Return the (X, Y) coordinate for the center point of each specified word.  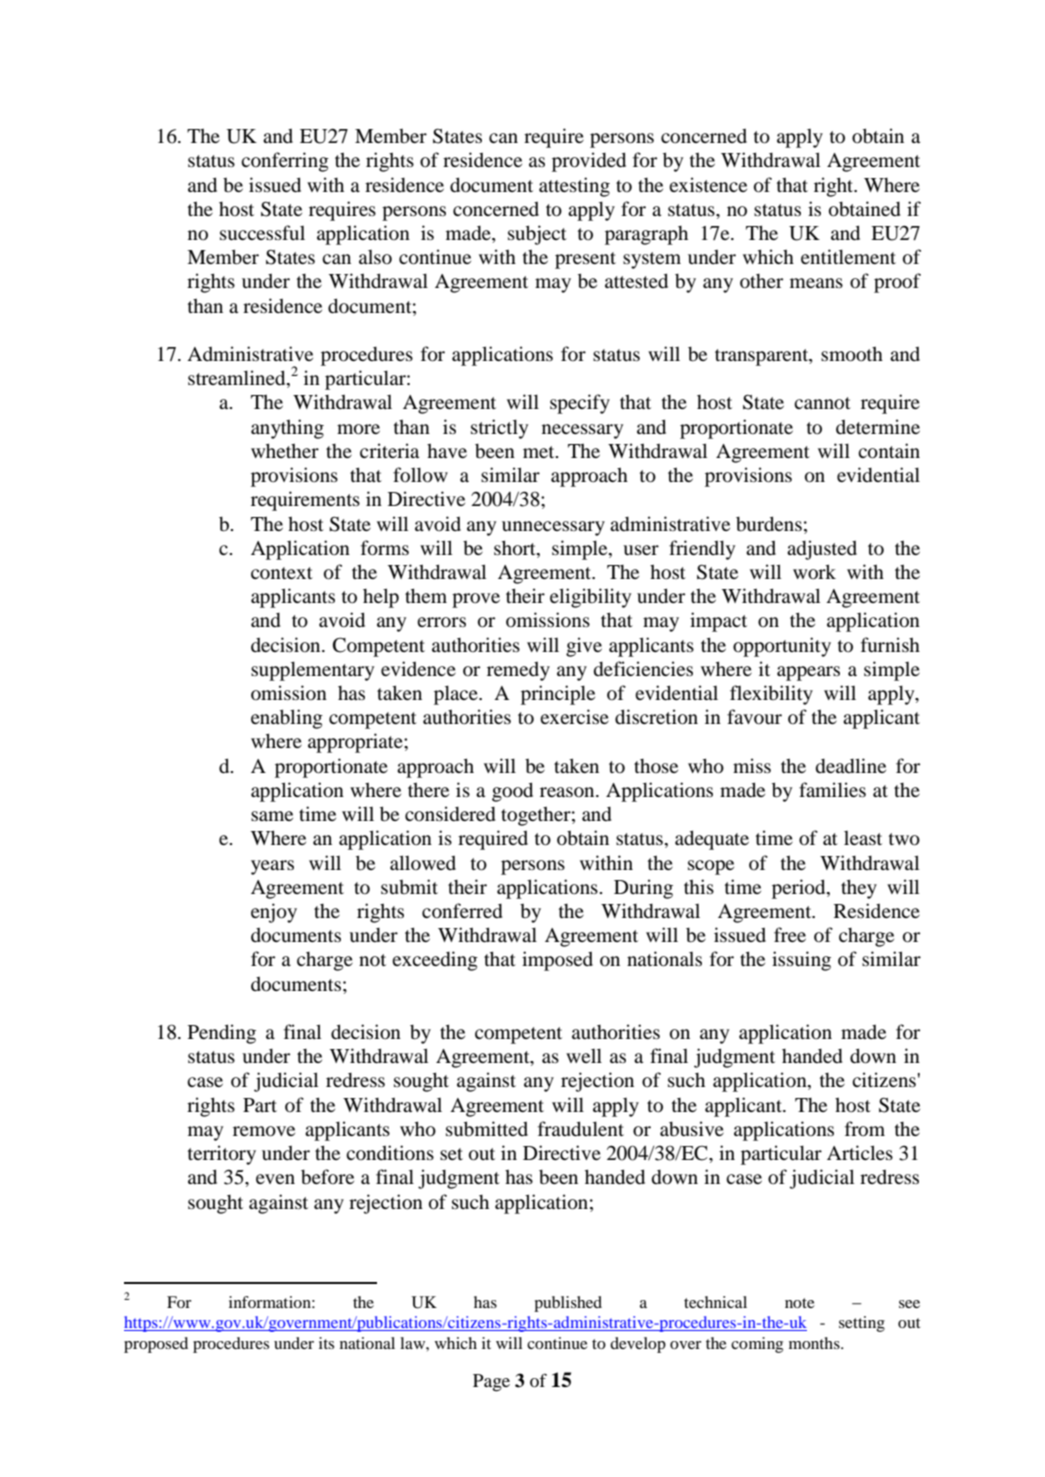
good (512, 792)
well (584, 1055)
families (832, 789)
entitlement (848, 256)
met (540, 452)
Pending (222, 1034)
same (272, 816)
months (815, 1343)
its (326, 1343)
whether (285, 450)
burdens (769, 524)
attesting (574, 187)
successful (262, 232)
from (865, 1128)
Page (491, 1383)
